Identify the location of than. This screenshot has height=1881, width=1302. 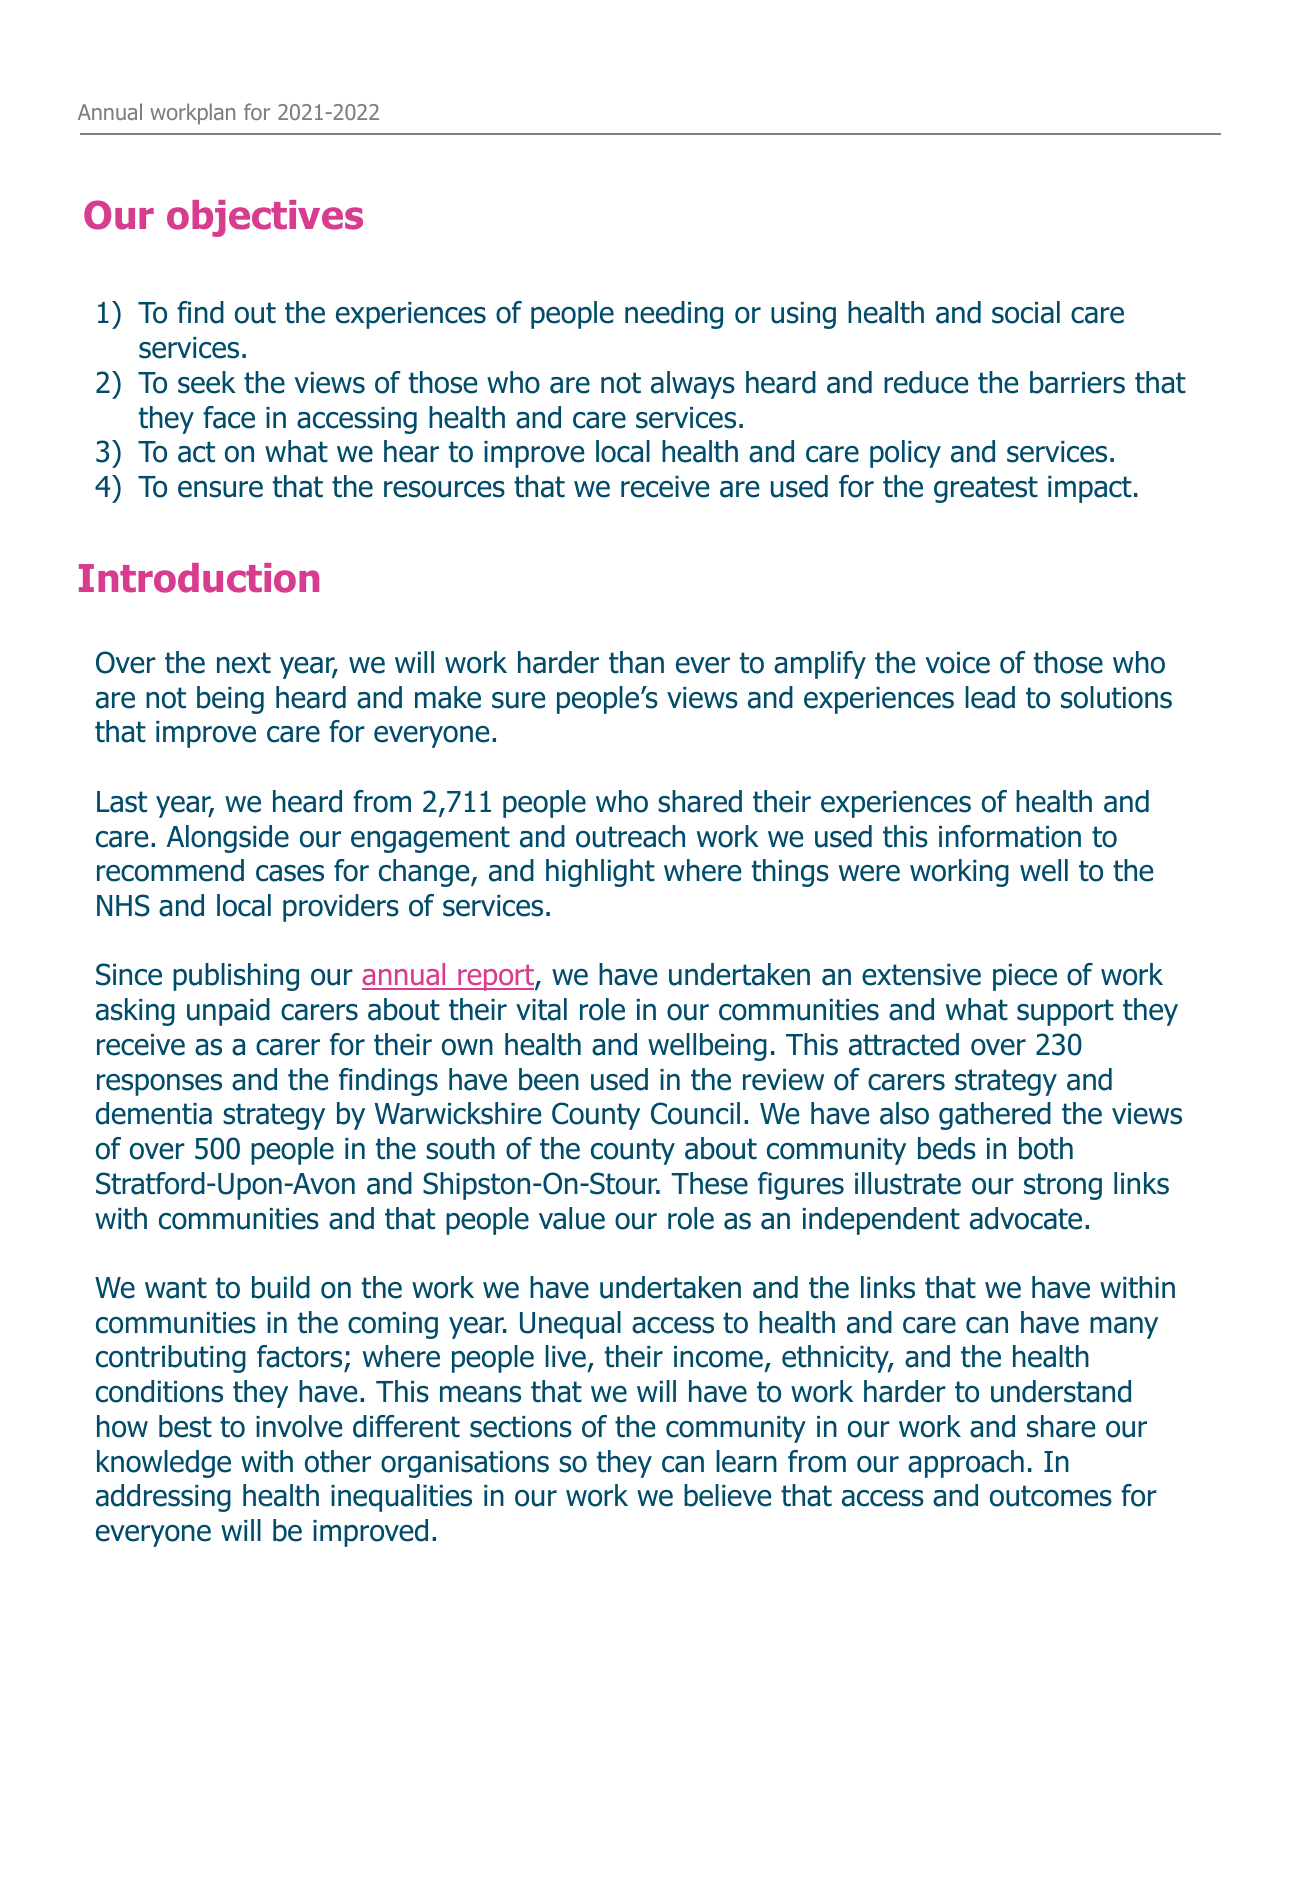
(636, 662).
